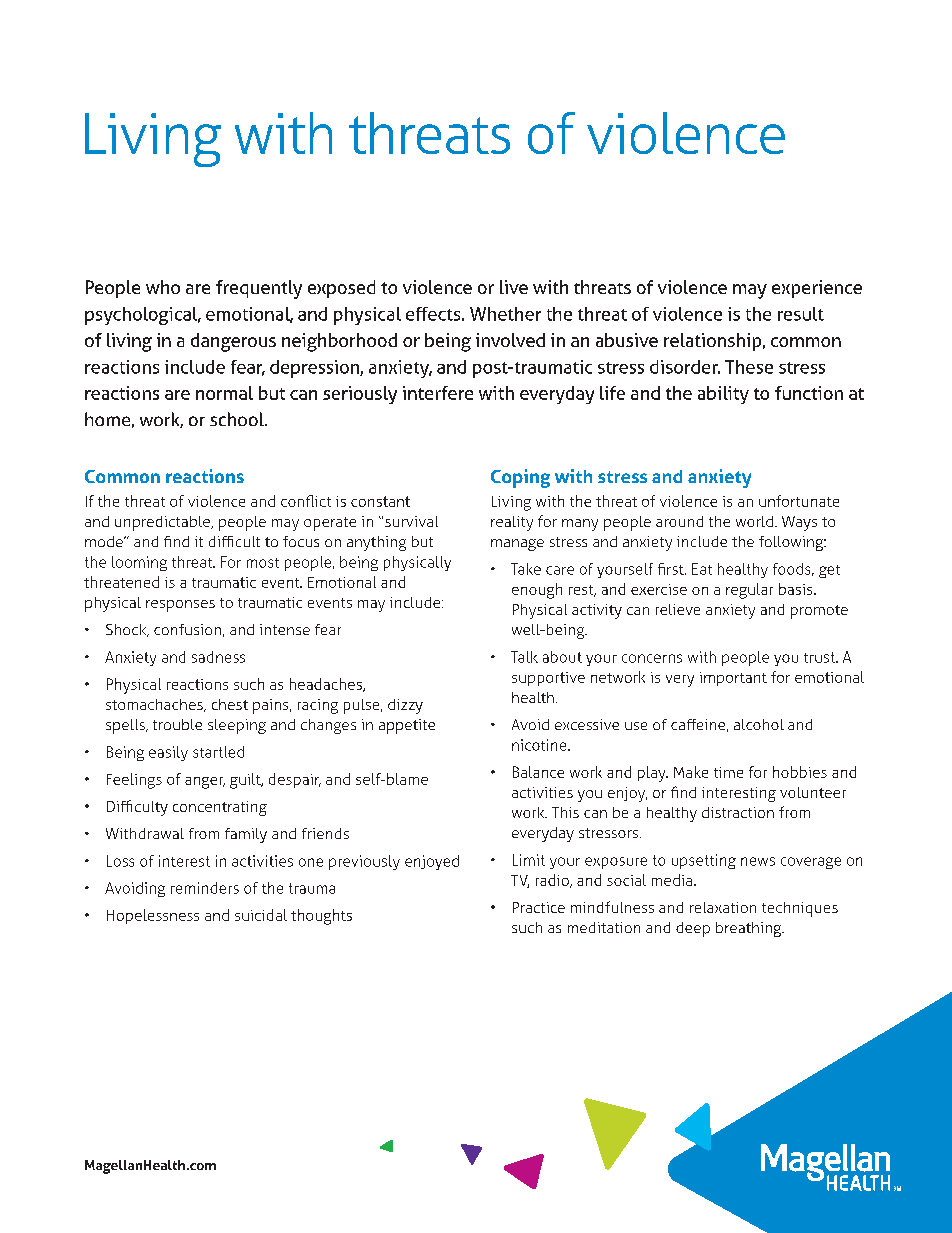 The width and height of the screenshot is (952, 1233). What do you see at coordinates (723, 907) in the screenshot?
I see `relaxation` at bounding box center [723, 907].
